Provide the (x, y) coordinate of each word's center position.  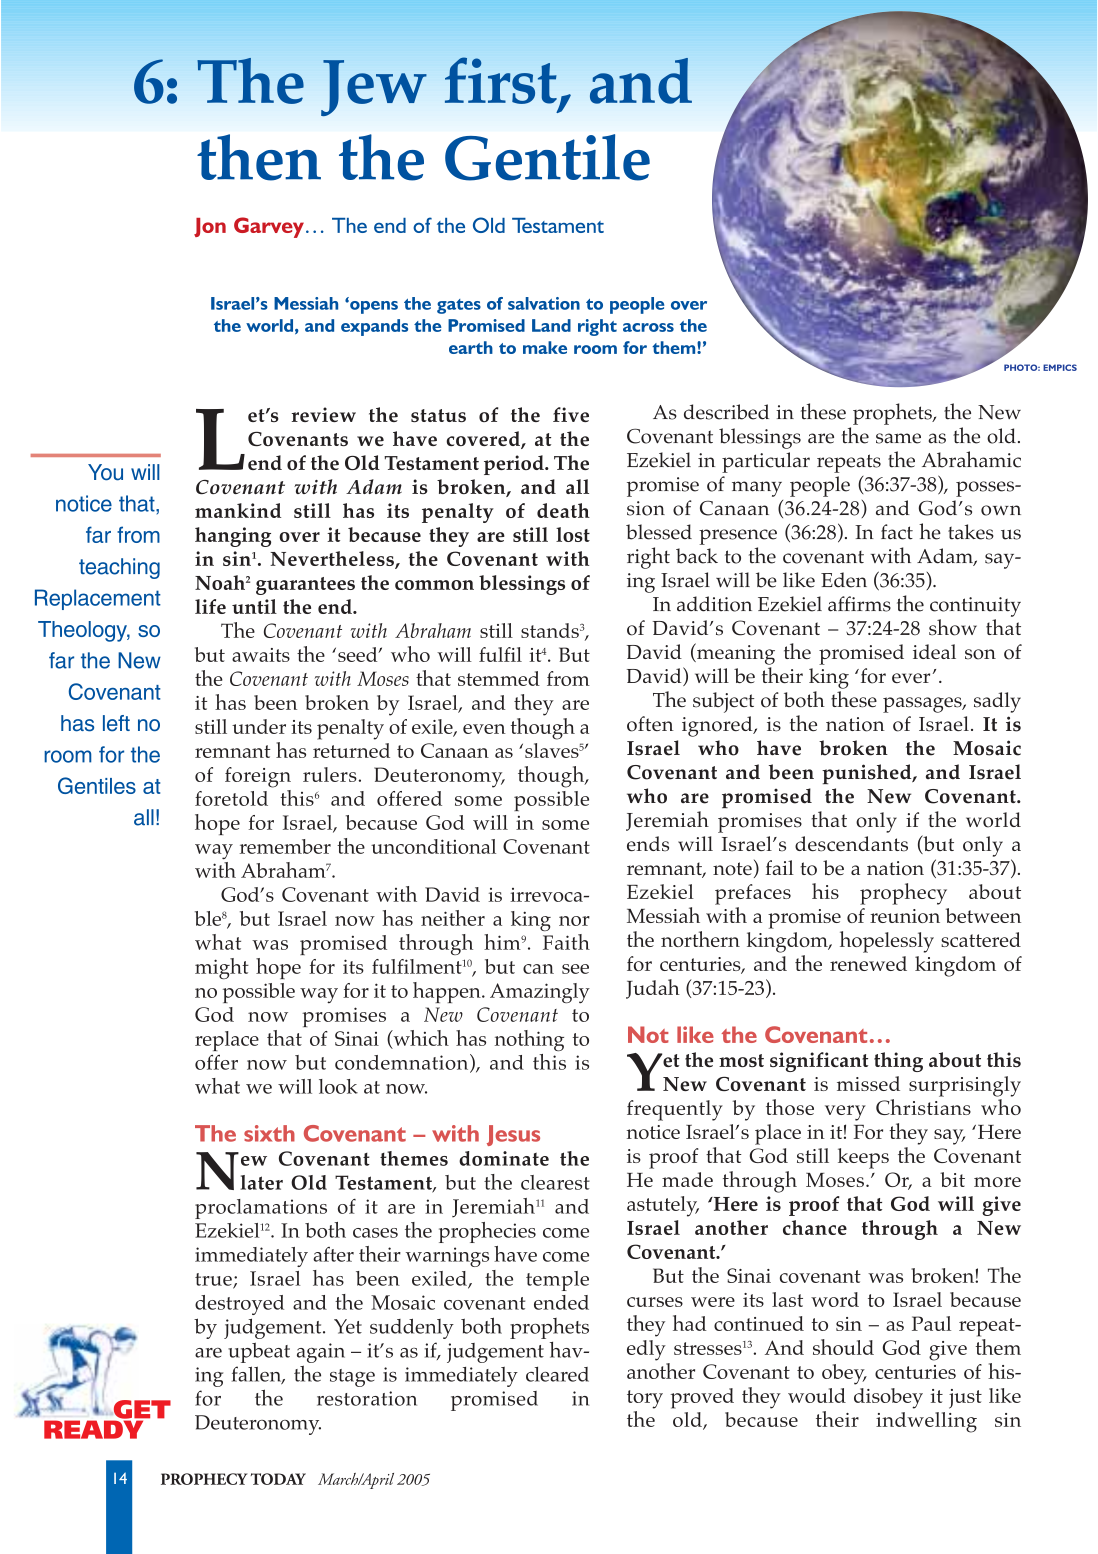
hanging (233, 537)
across (648, 327)
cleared (557, 1374)
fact (897, 532)
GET (141, 1410)
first (501, 80)
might (222, 968)
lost (573, 534)
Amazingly (540, 993)
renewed (868, 963)
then (259, 157)
